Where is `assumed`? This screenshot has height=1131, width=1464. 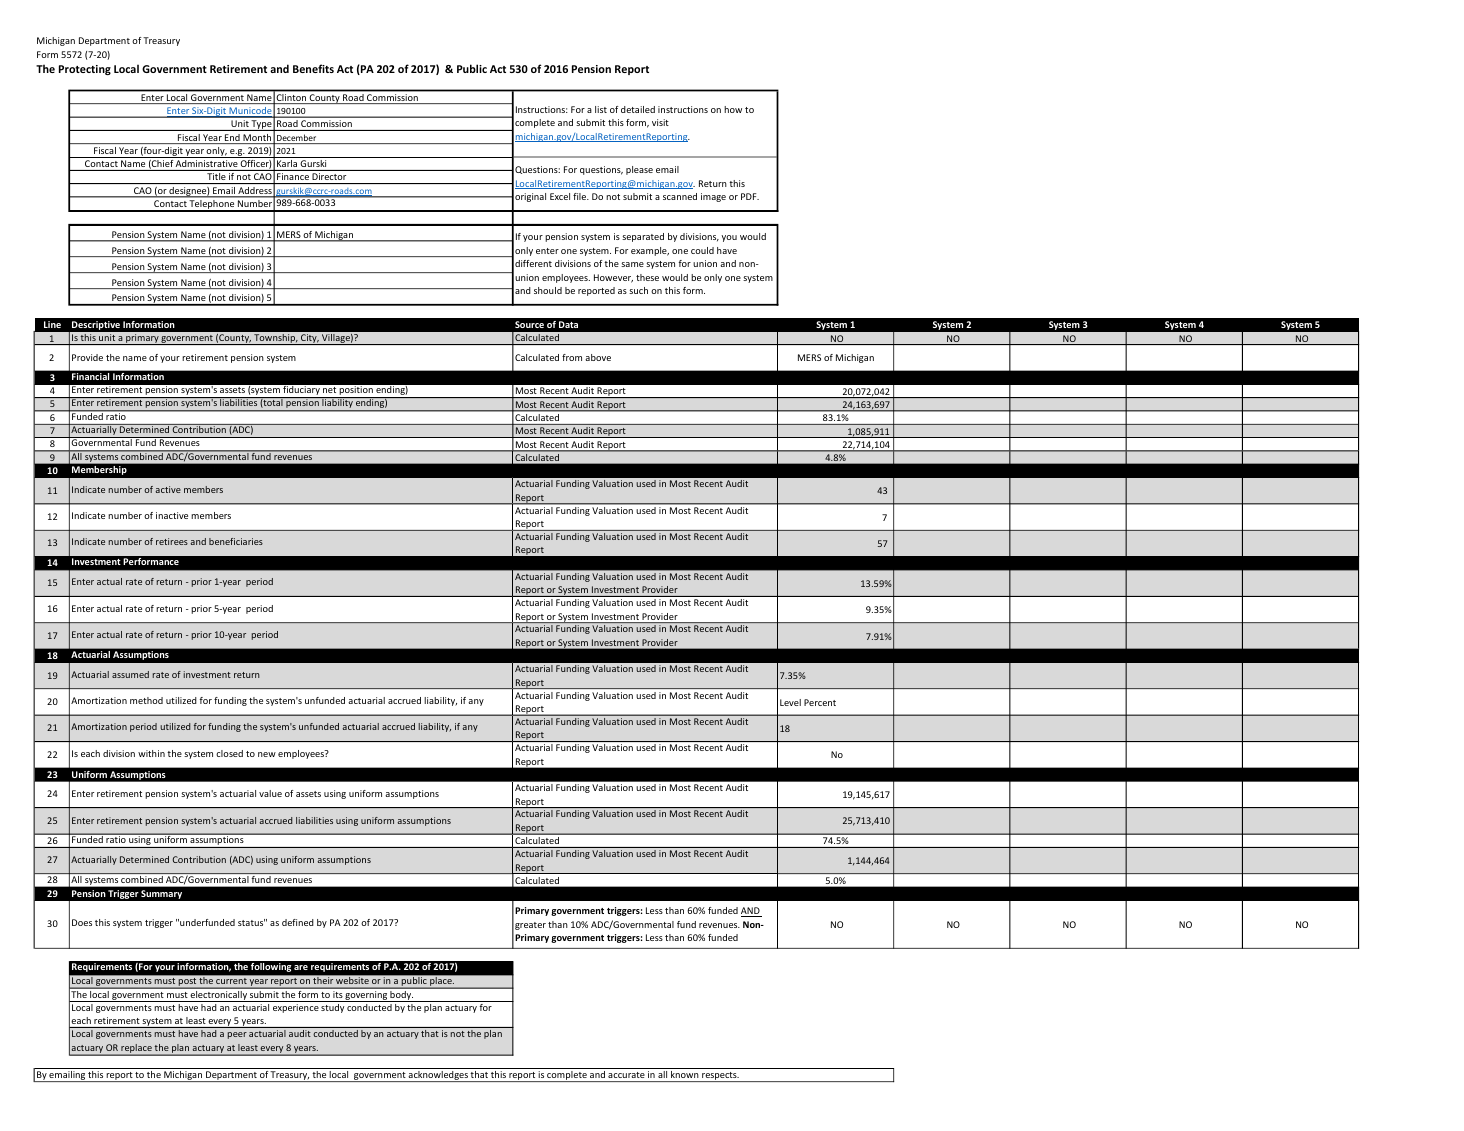
assumed is located at coordinates (130, 674).
